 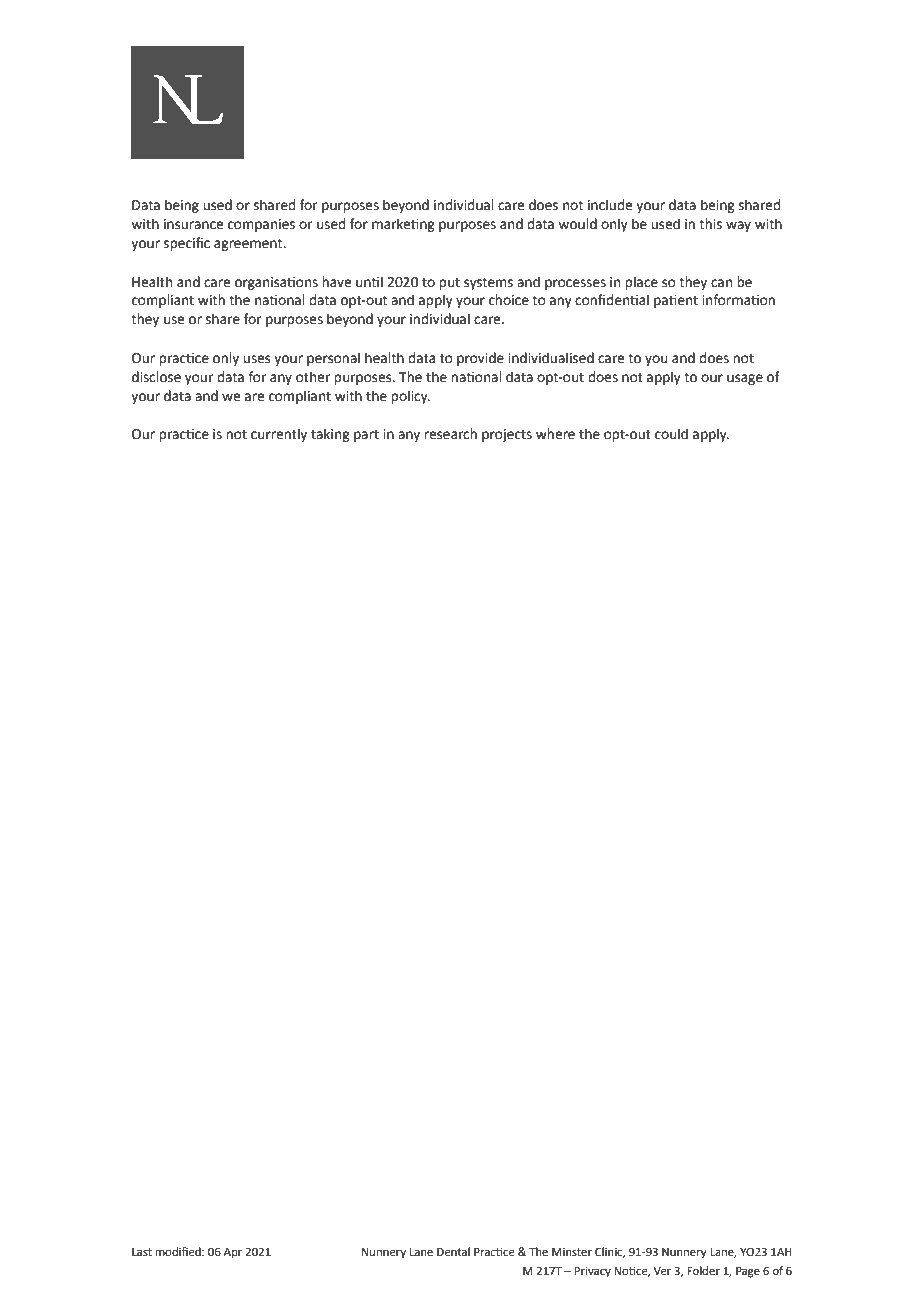 What do you see at coordinates (662, 1271) in the document?
I see `Ver` at bounding box center [662, 1271].
